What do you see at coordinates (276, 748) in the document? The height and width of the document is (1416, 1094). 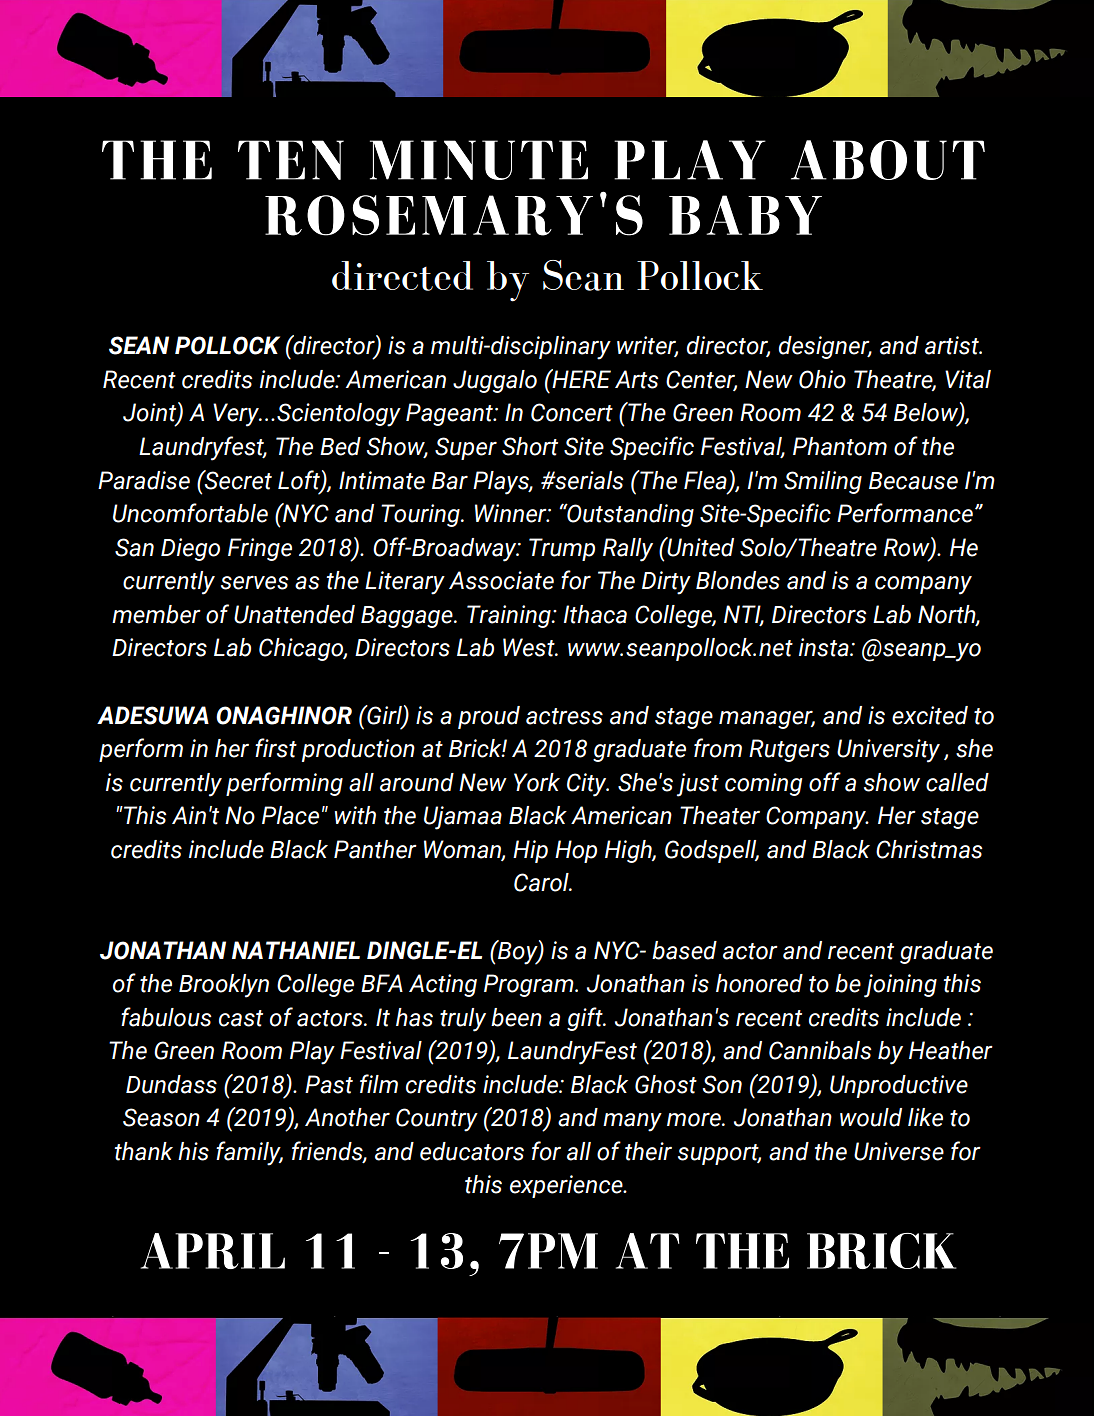 I see `first` at bounding box center [276, 748].
